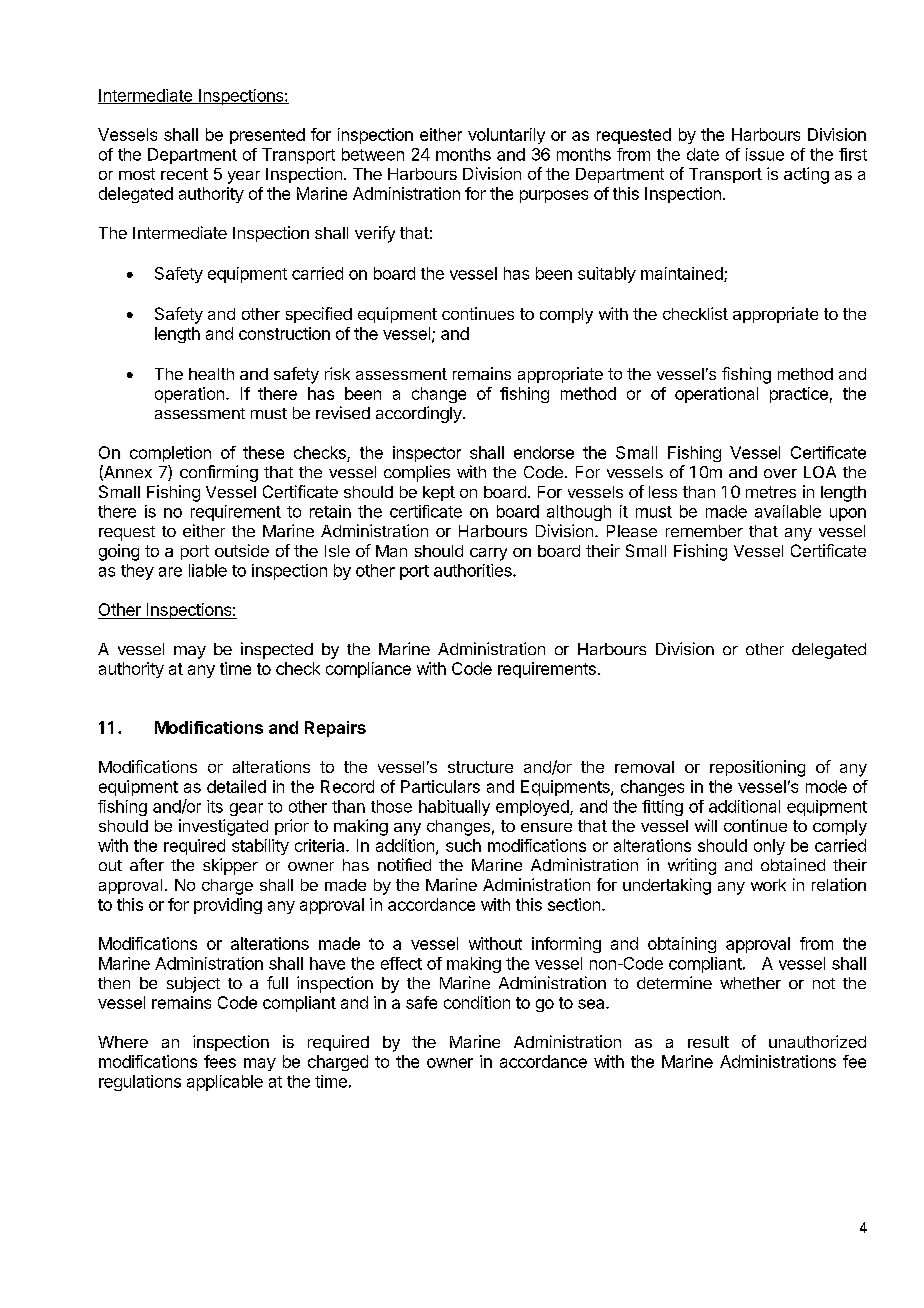 Image resolution: width=924 pixels, height=1308 pixels. Describe the element at coordinates (474, 570) in the page. I see `authorities` at that location.
